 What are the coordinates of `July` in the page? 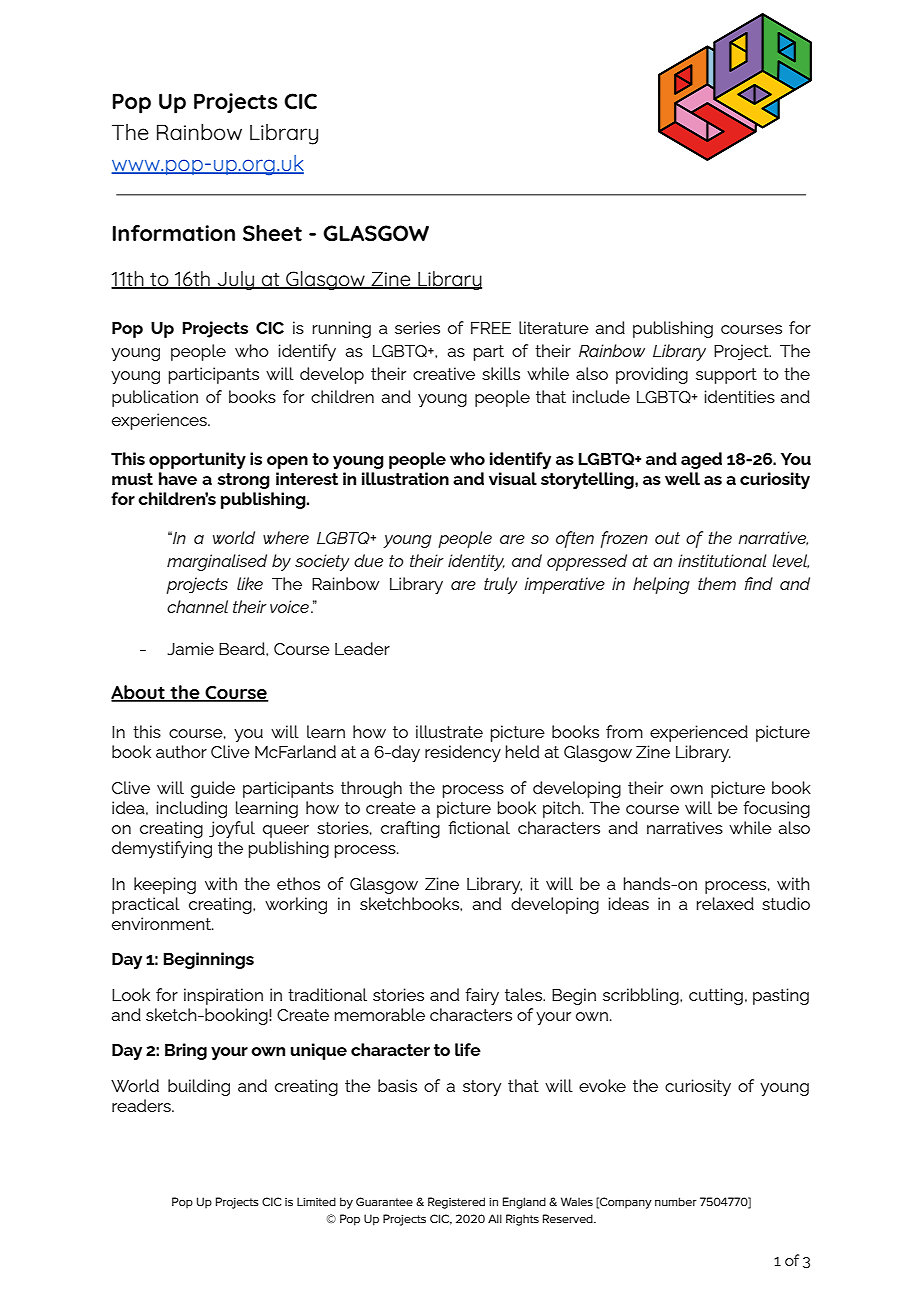 It's located at (236, 280).
